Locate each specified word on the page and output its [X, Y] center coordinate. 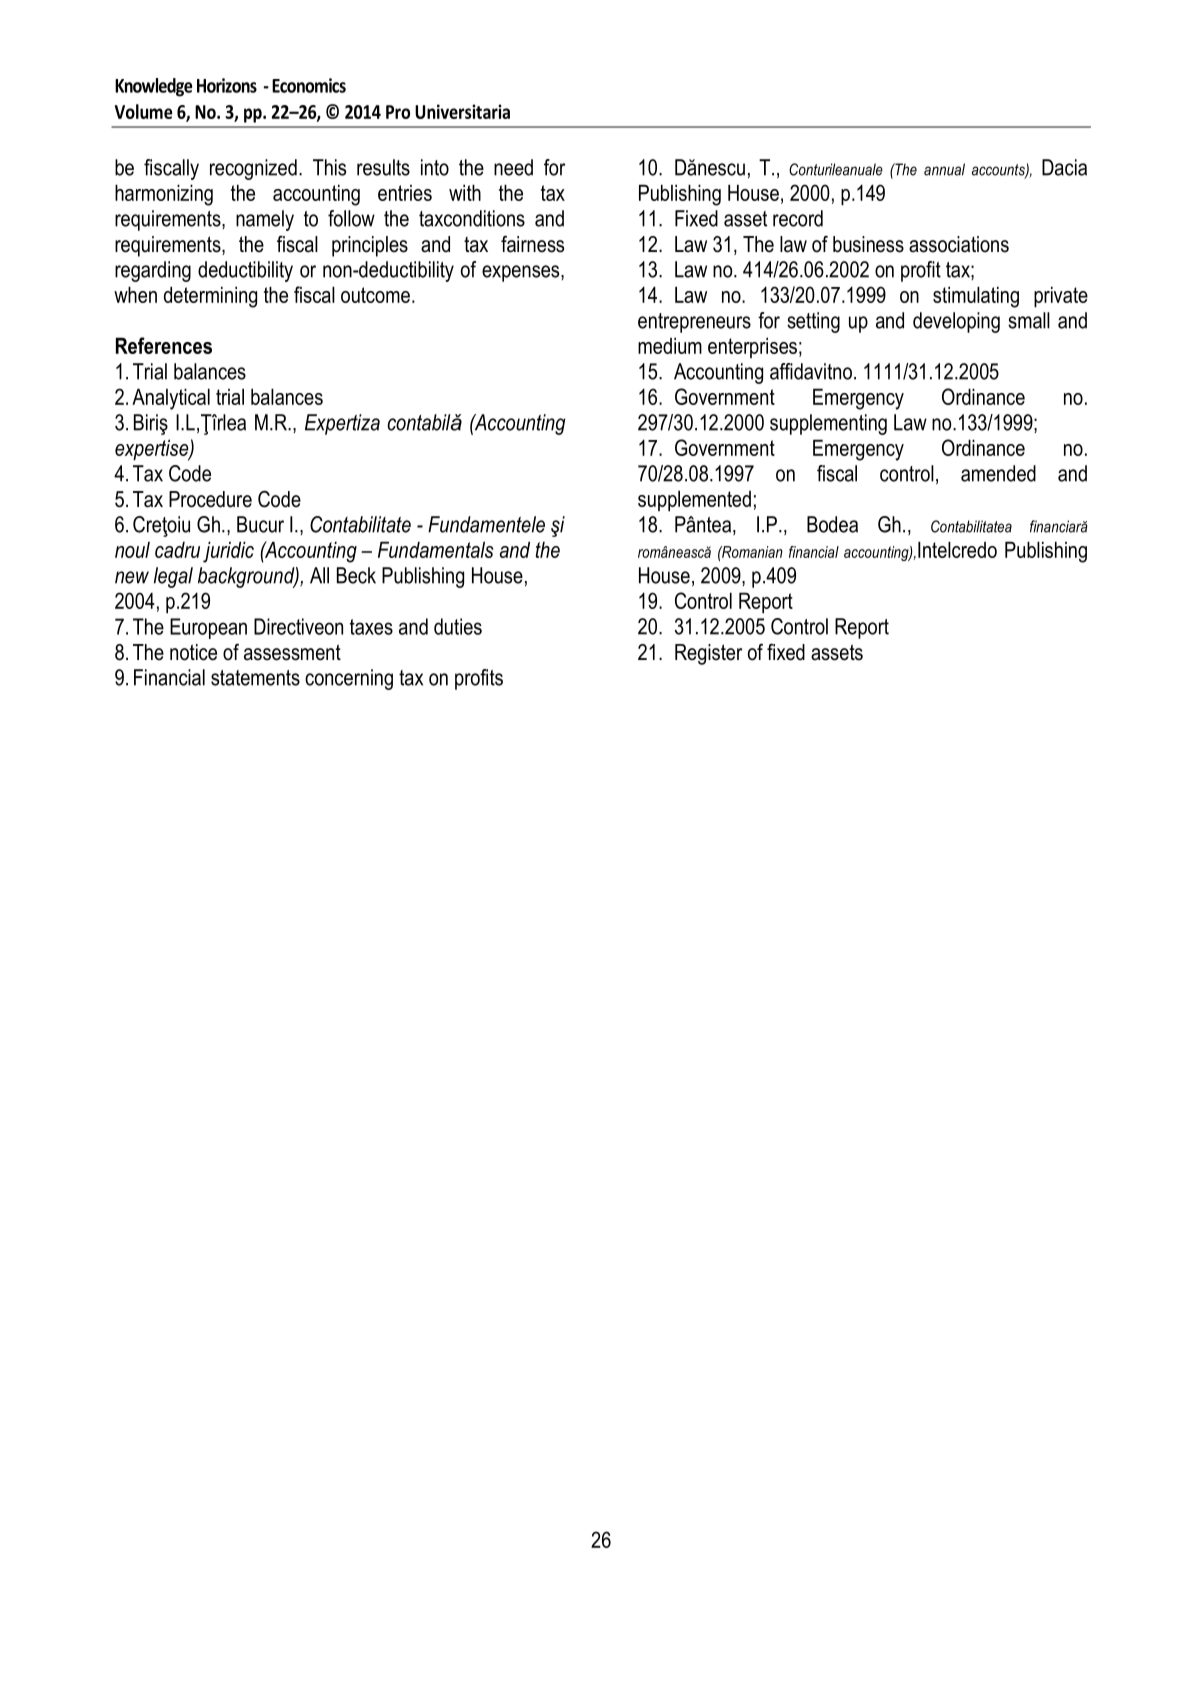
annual [944, 169]
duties [458, 626]
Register [708, 654]
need [513, 167]
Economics [309, 85]
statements [255, 678]
